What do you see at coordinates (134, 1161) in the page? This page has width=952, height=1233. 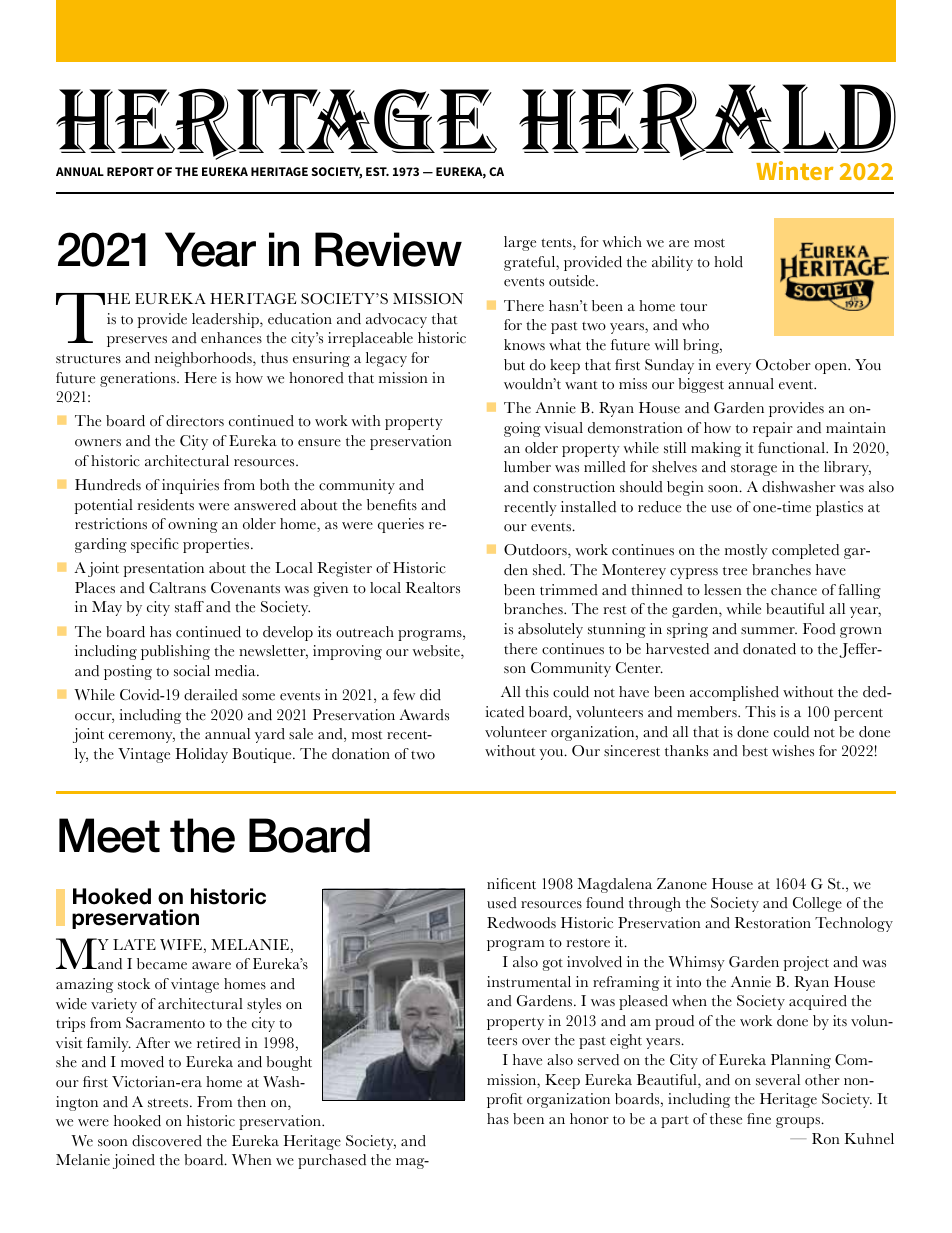 I see `joined` at bounding box center [134, 1161].
